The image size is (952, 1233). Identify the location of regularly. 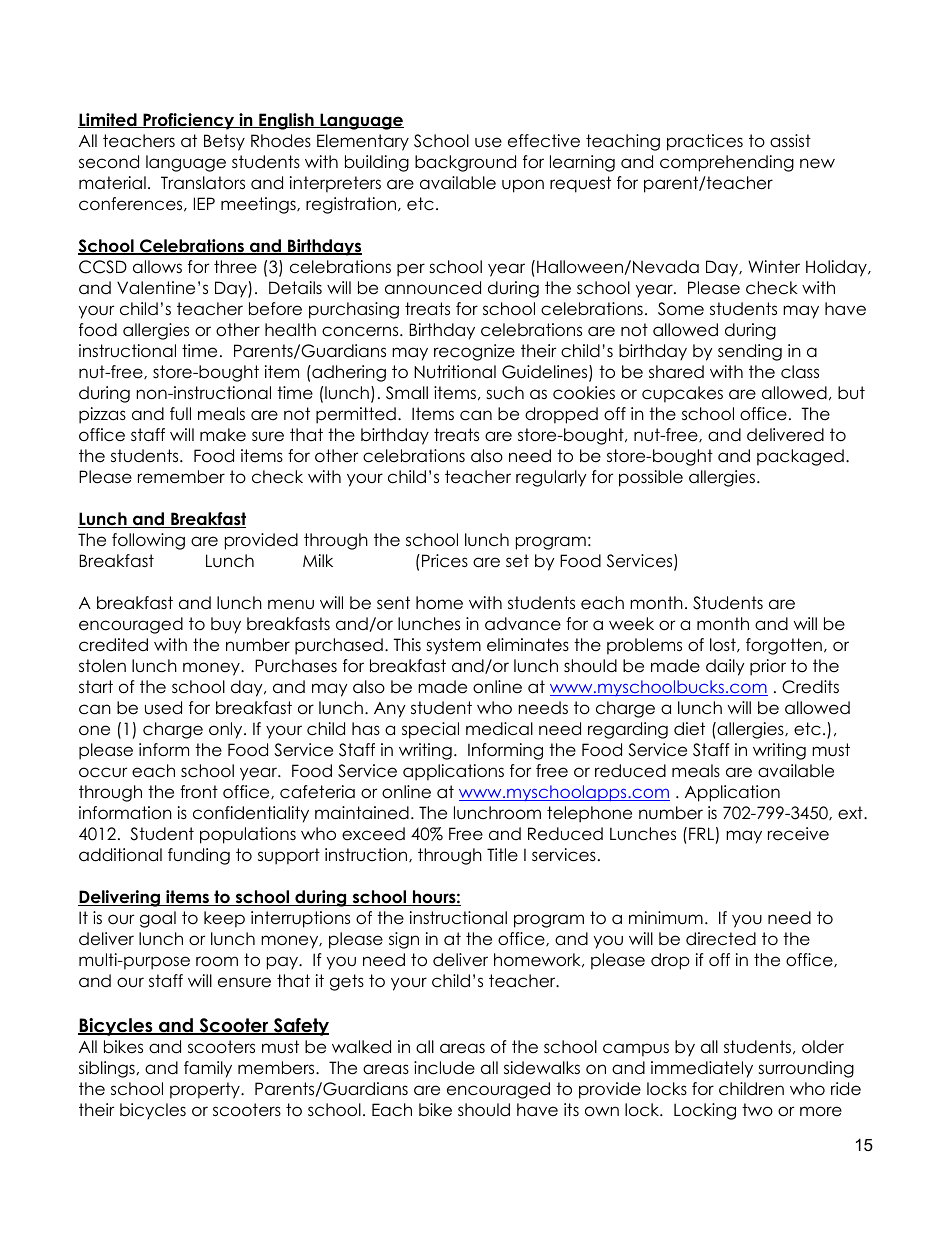
(551, 478).
